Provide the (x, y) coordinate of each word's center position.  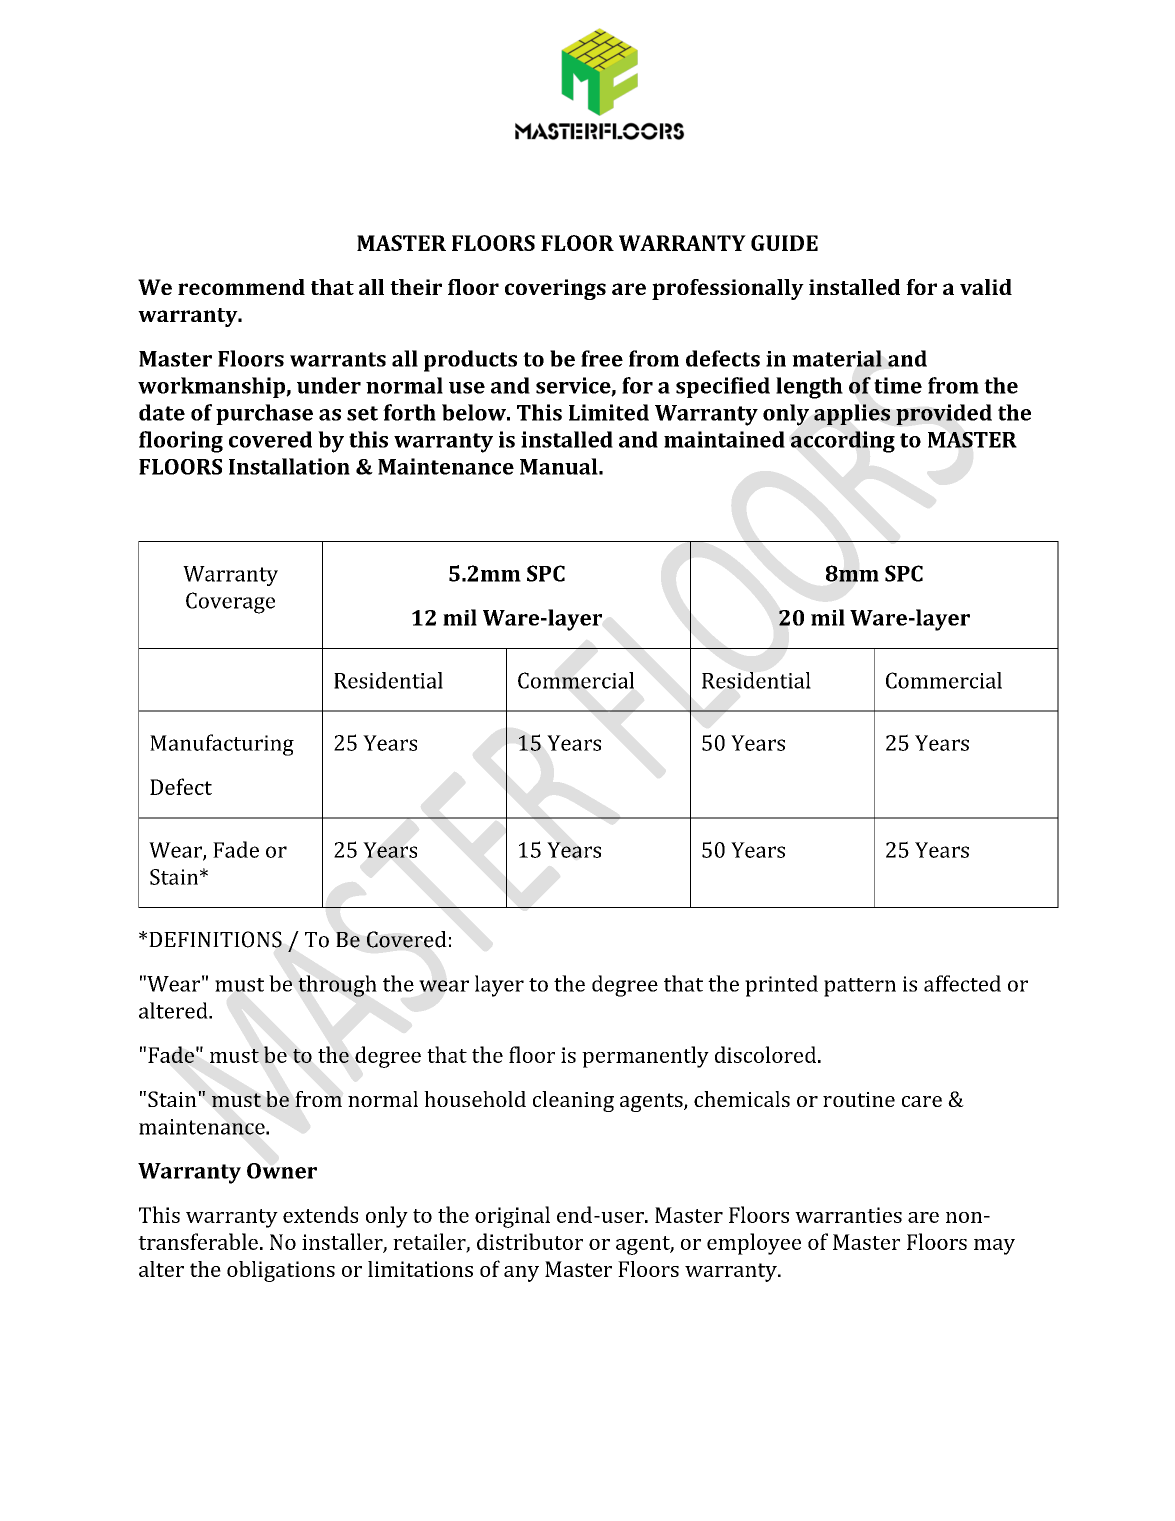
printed (781, 986)
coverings (555, 289)
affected (962, 983)
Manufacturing (222, 745)
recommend (241, 287)
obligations (281, 1271)
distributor (530, 1241)
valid (986, 287)
